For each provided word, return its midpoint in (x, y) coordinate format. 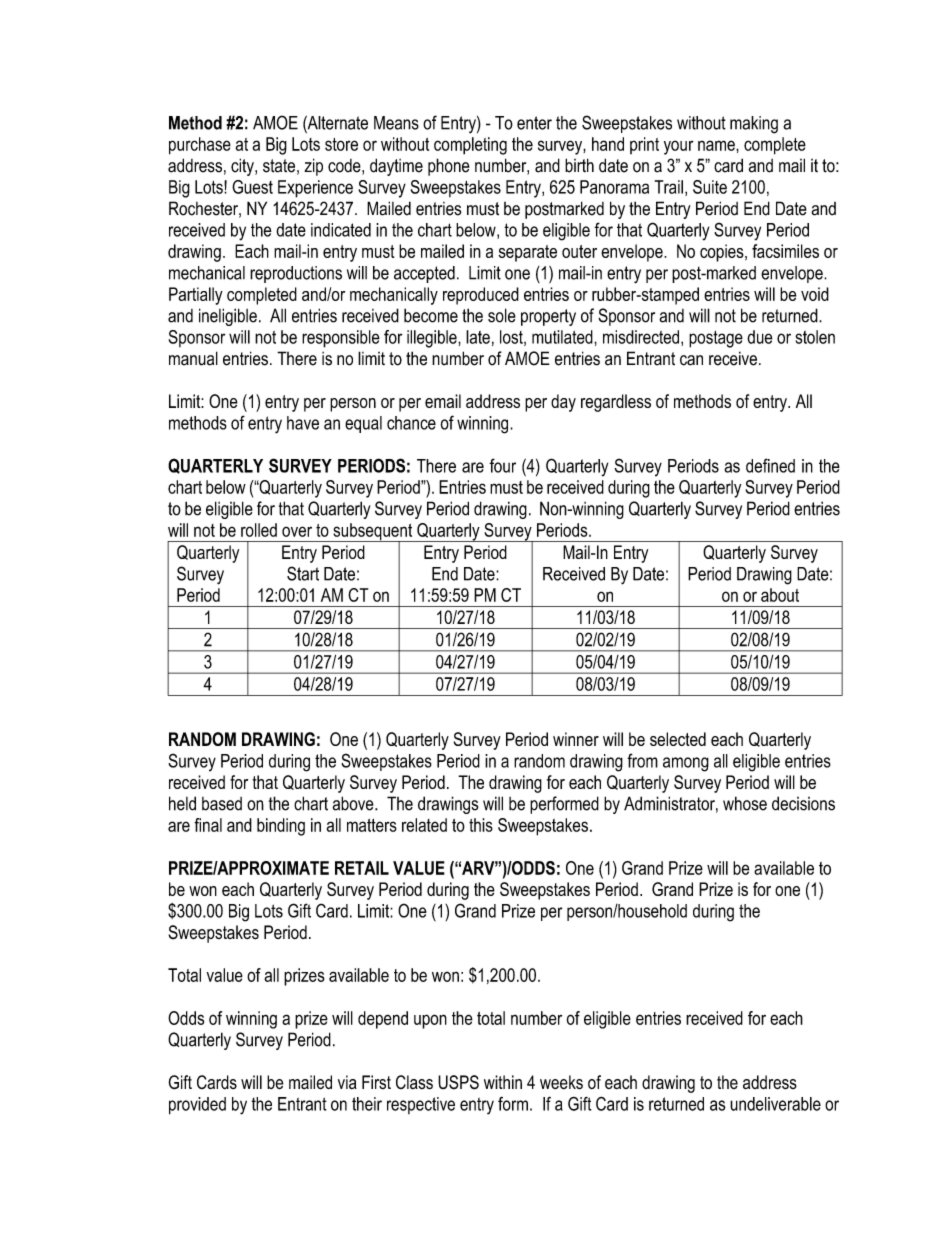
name (717, 145)
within (503, 1082)
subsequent (373, 533)
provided (197, 1106)
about (780, 595)
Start (303, 573)
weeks (561, 1082)
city (243, 167)
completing (470, 146)
